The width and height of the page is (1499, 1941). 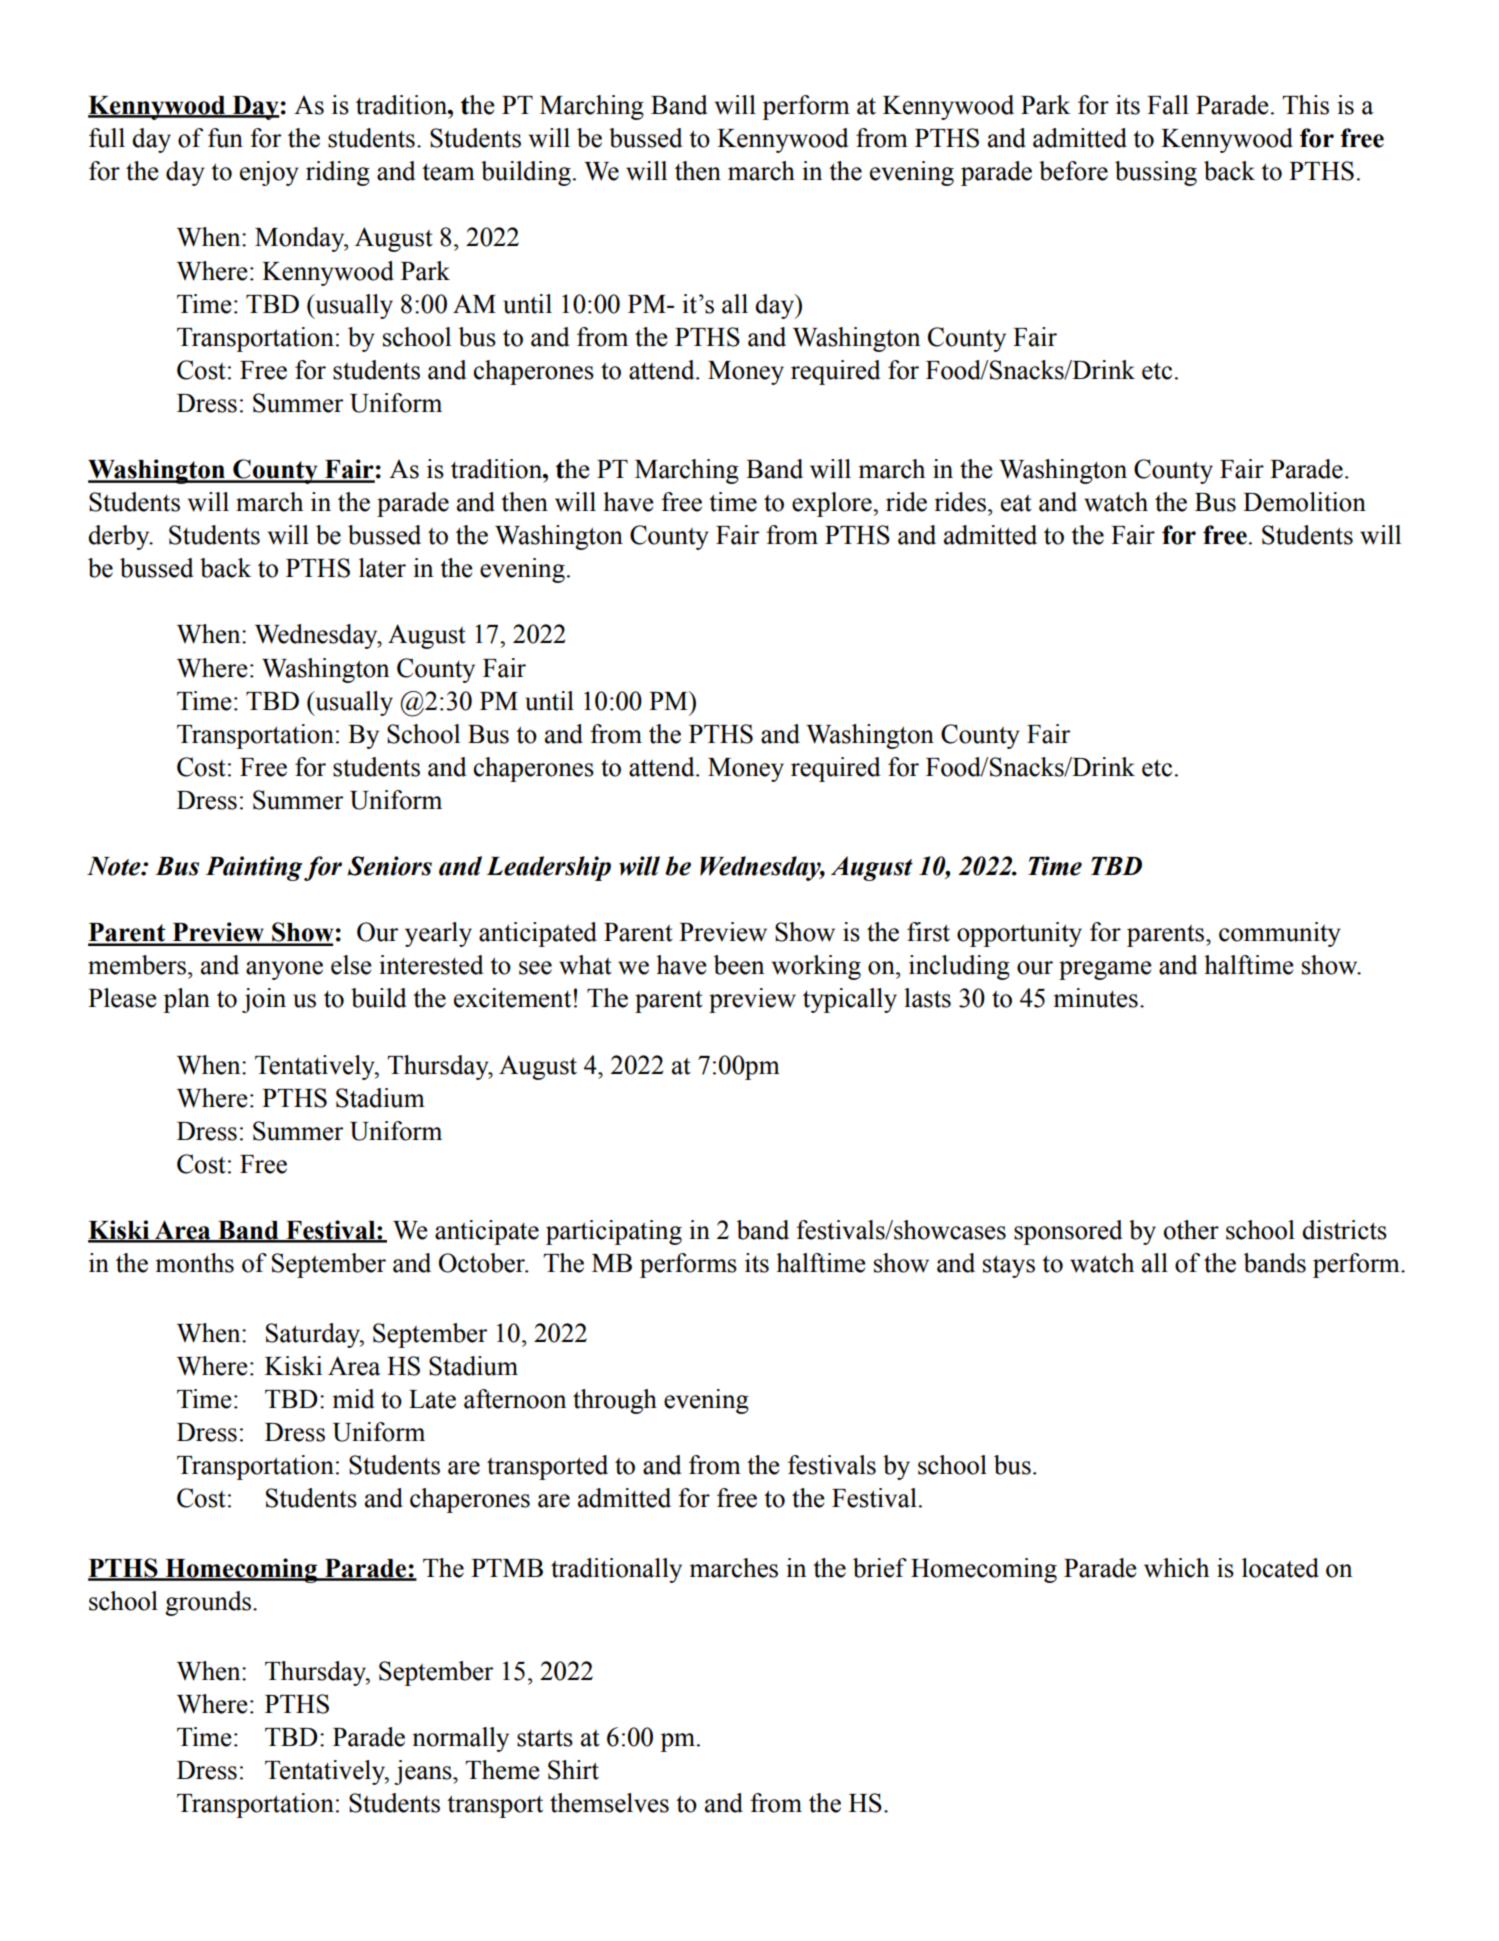 What do you see at coordinates (1191, 1230) in the page?
I see `other` at bounding box center [1191, 1230].
